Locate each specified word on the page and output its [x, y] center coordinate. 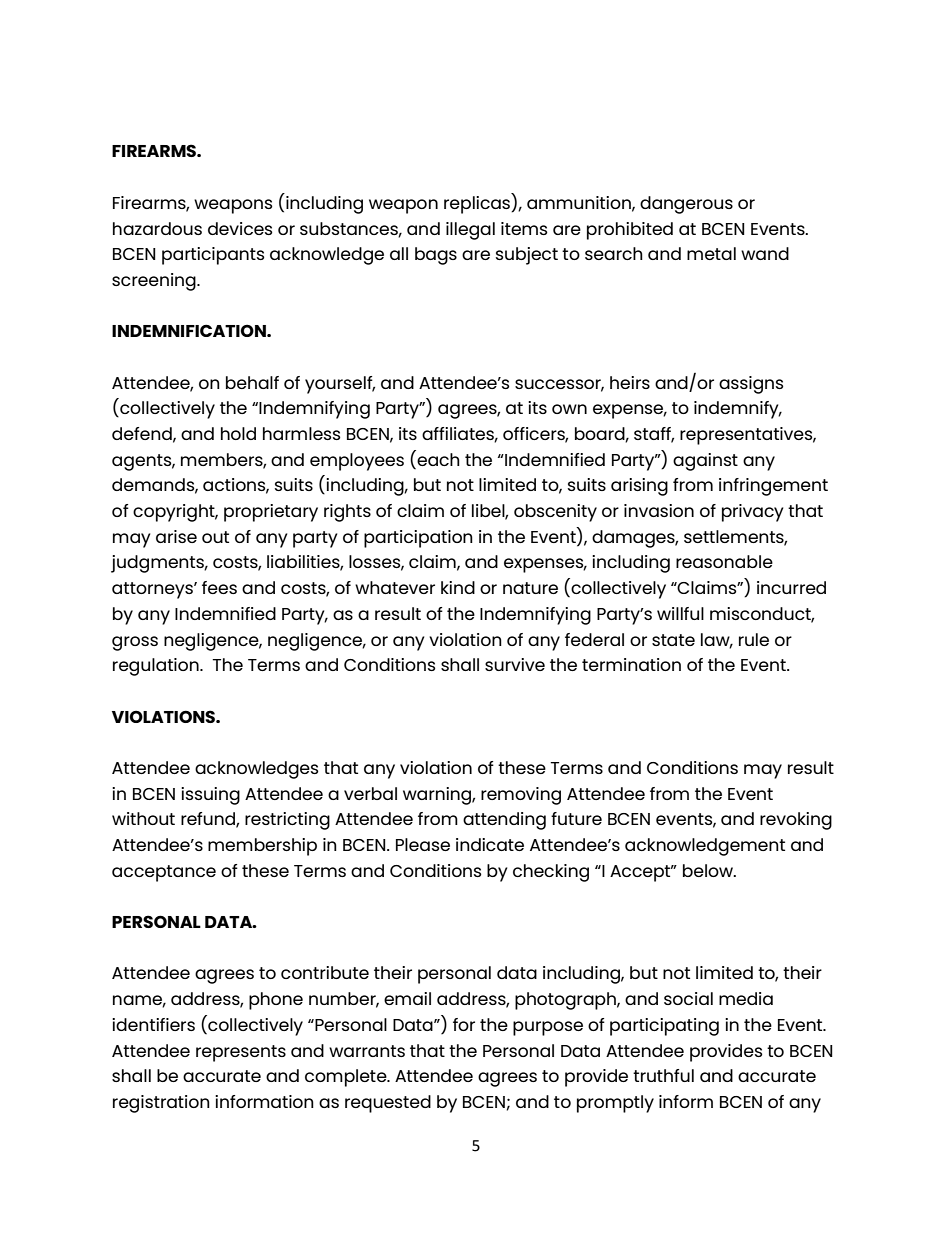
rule [754, 639]
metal [711, 253]
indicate [490, 844]
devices [240, 228]
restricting [287, 821]
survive [515, 664]
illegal [470, 231]
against [705, 462]
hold [238, 433]
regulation [157, 667]
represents [241, 1053]
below [709, 870]
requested [388, 1104]
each [438, 459]
